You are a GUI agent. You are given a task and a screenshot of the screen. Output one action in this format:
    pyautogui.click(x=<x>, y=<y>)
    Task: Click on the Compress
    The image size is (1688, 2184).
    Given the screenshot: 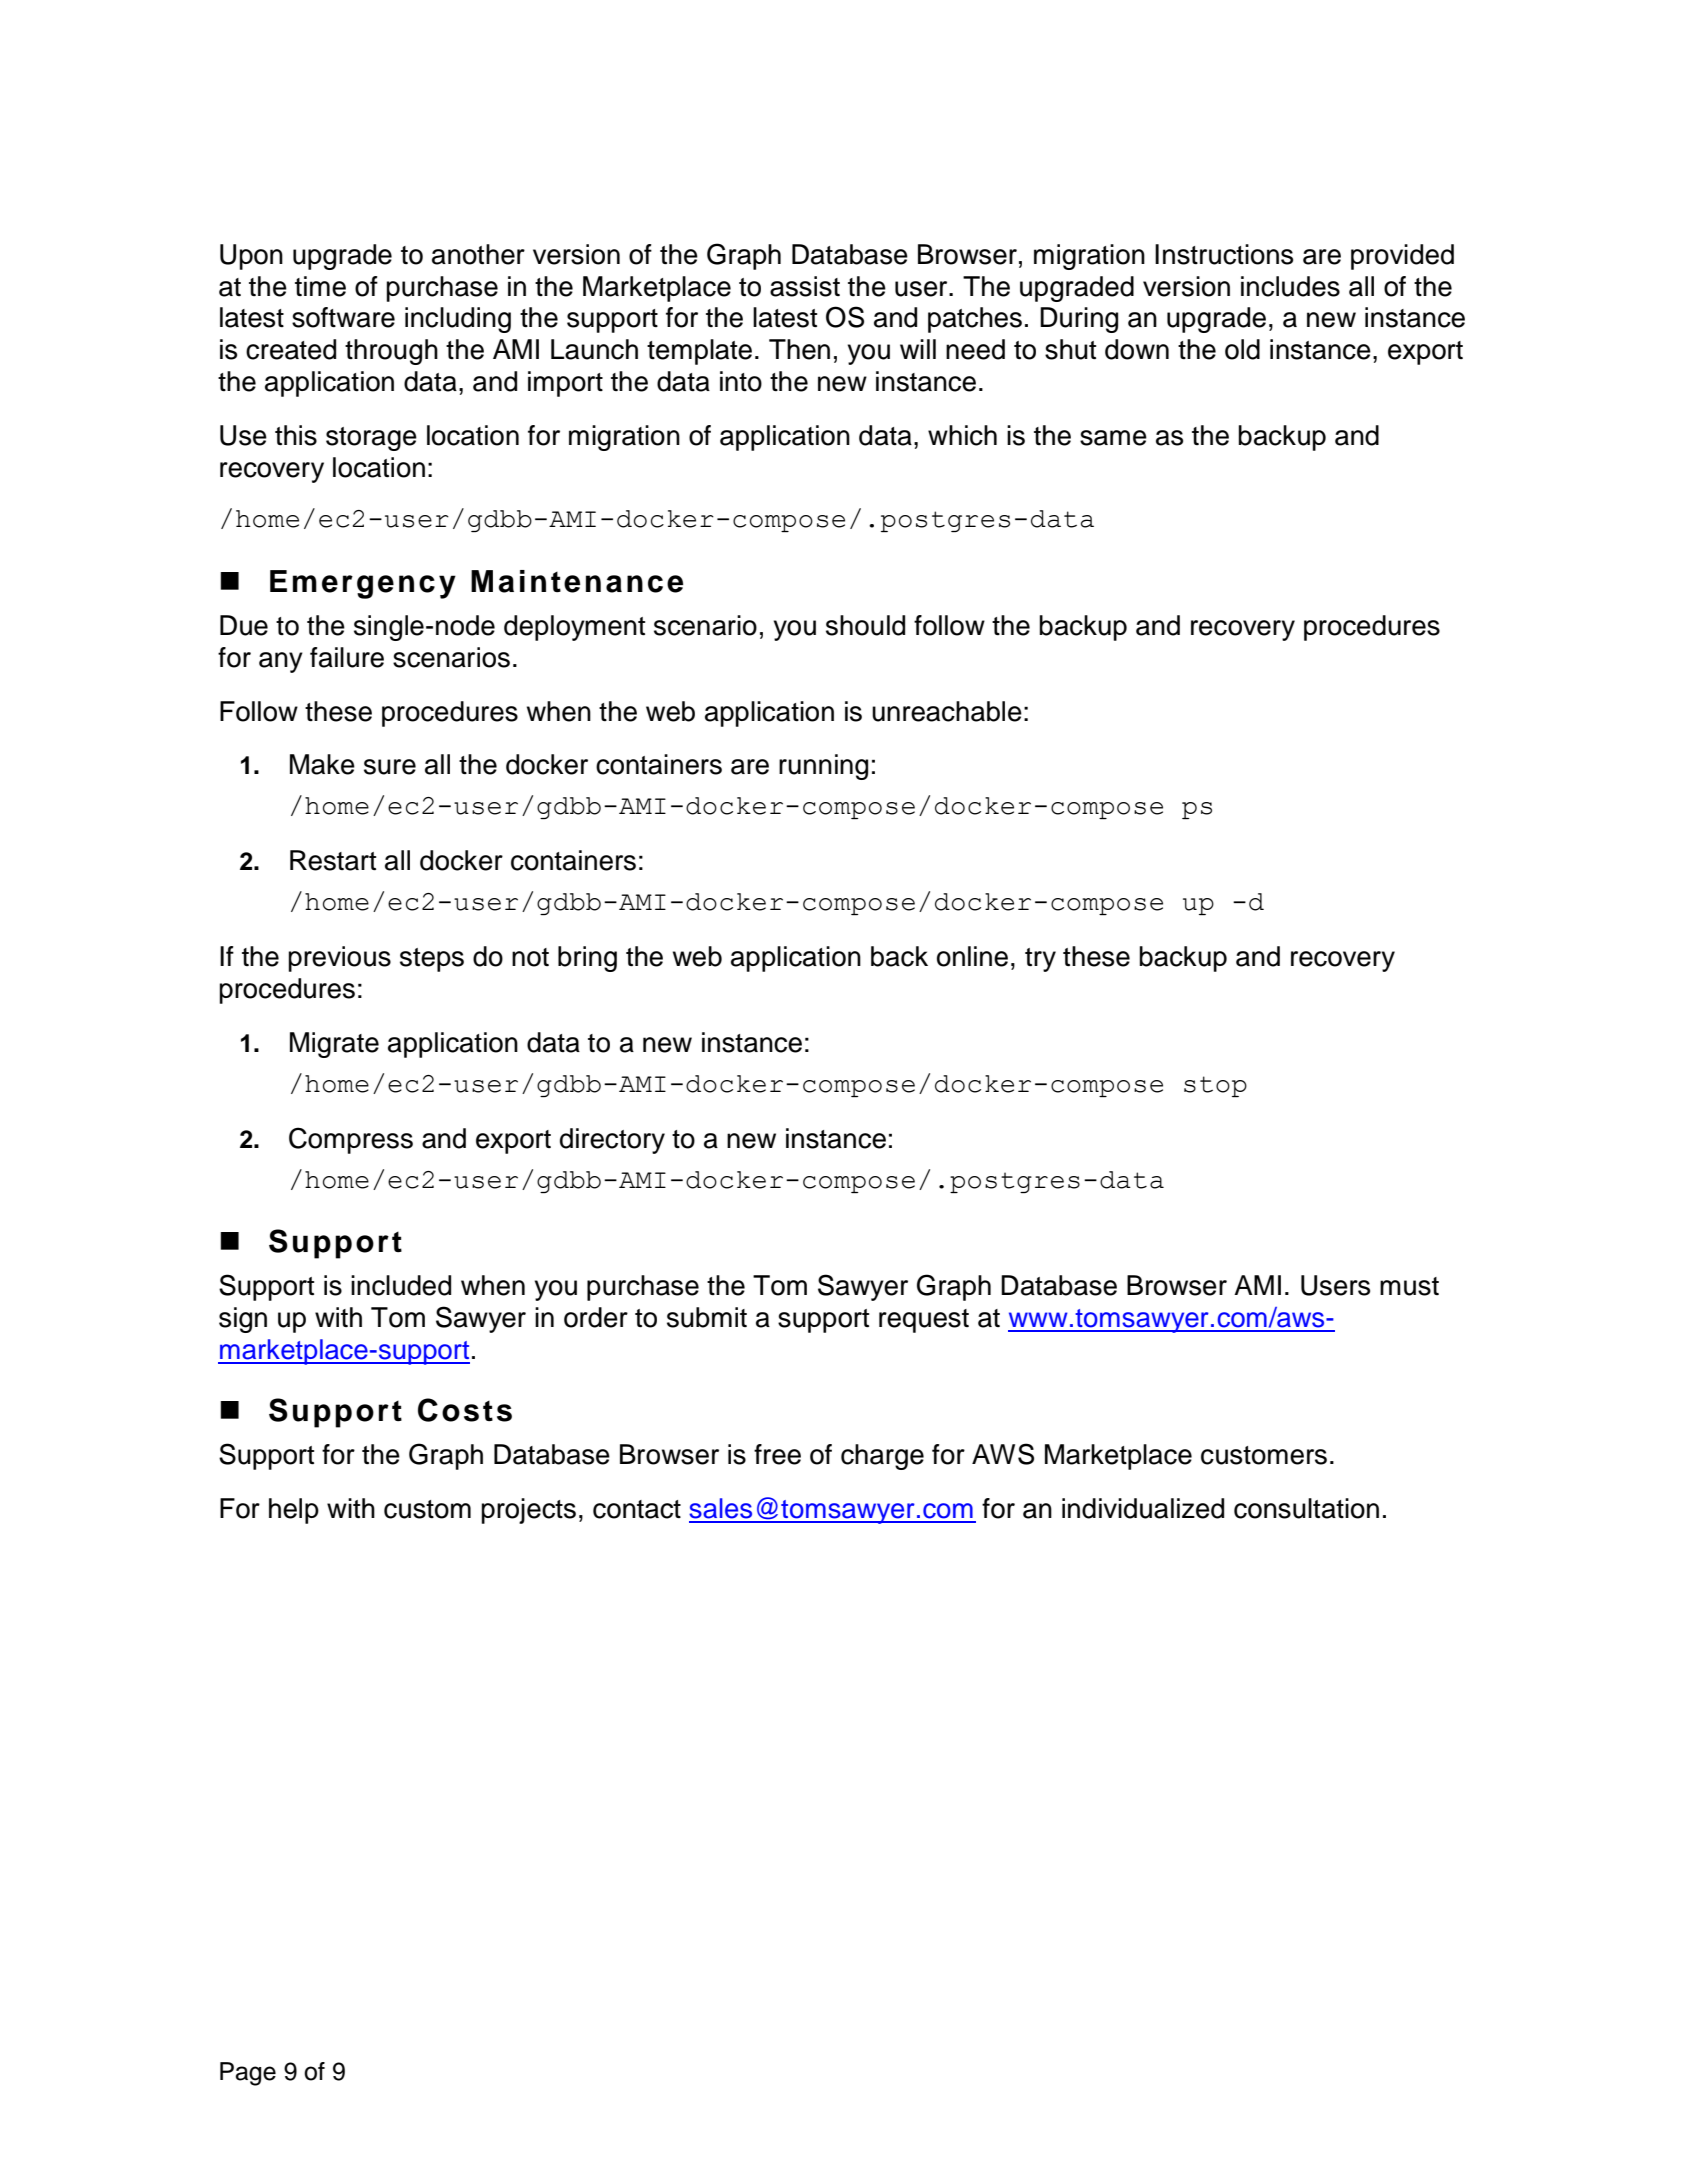 What is the action you would take?
    pyautogui.click(x=351, y=1140)
